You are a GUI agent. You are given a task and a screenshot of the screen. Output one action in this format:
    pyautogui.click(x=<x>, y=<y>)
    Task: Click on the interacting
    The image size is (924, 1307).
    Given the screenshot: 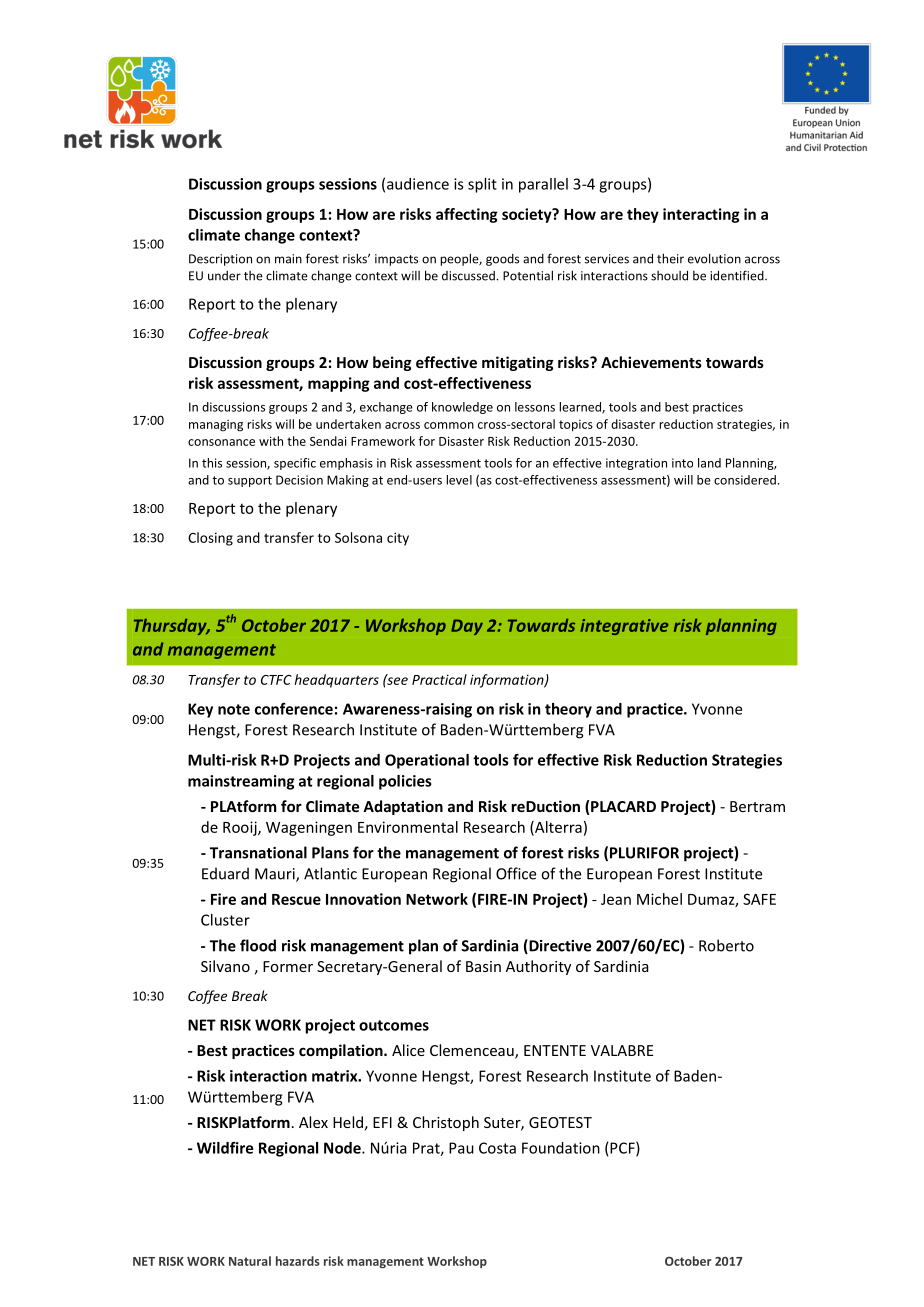 What is the action you would take?
    pyautogui.click(x=701, y=215)
